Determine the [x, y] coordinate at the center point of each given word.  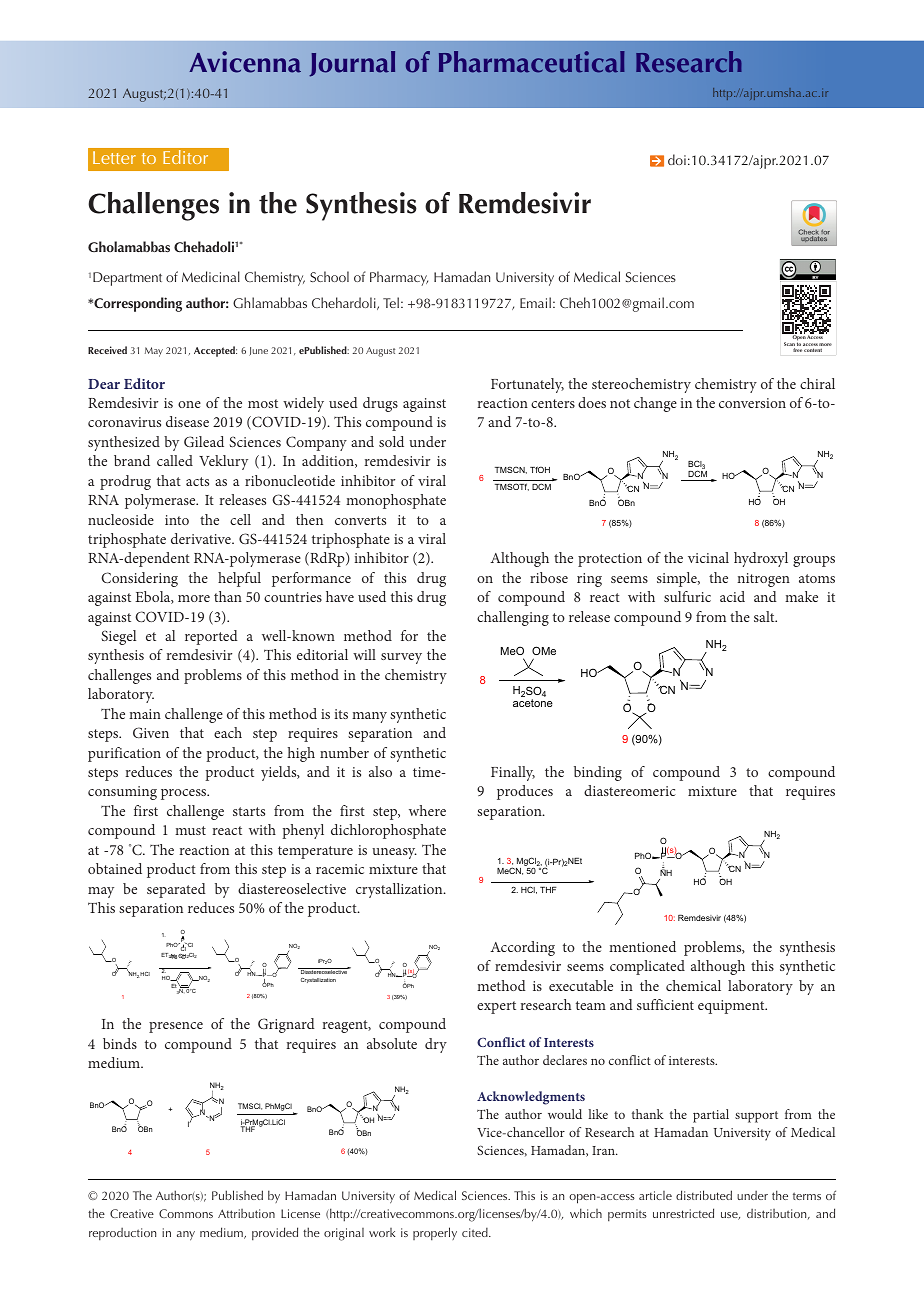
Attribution [246, 1213]
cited [476, 1232]
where [427, 810]
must [190, 830]
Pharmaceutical [532, 62]
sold [391, 441]
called [175, 460]
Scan [789, 345]
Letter [114, 157]
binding [598, 773]
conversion [752, 403]
